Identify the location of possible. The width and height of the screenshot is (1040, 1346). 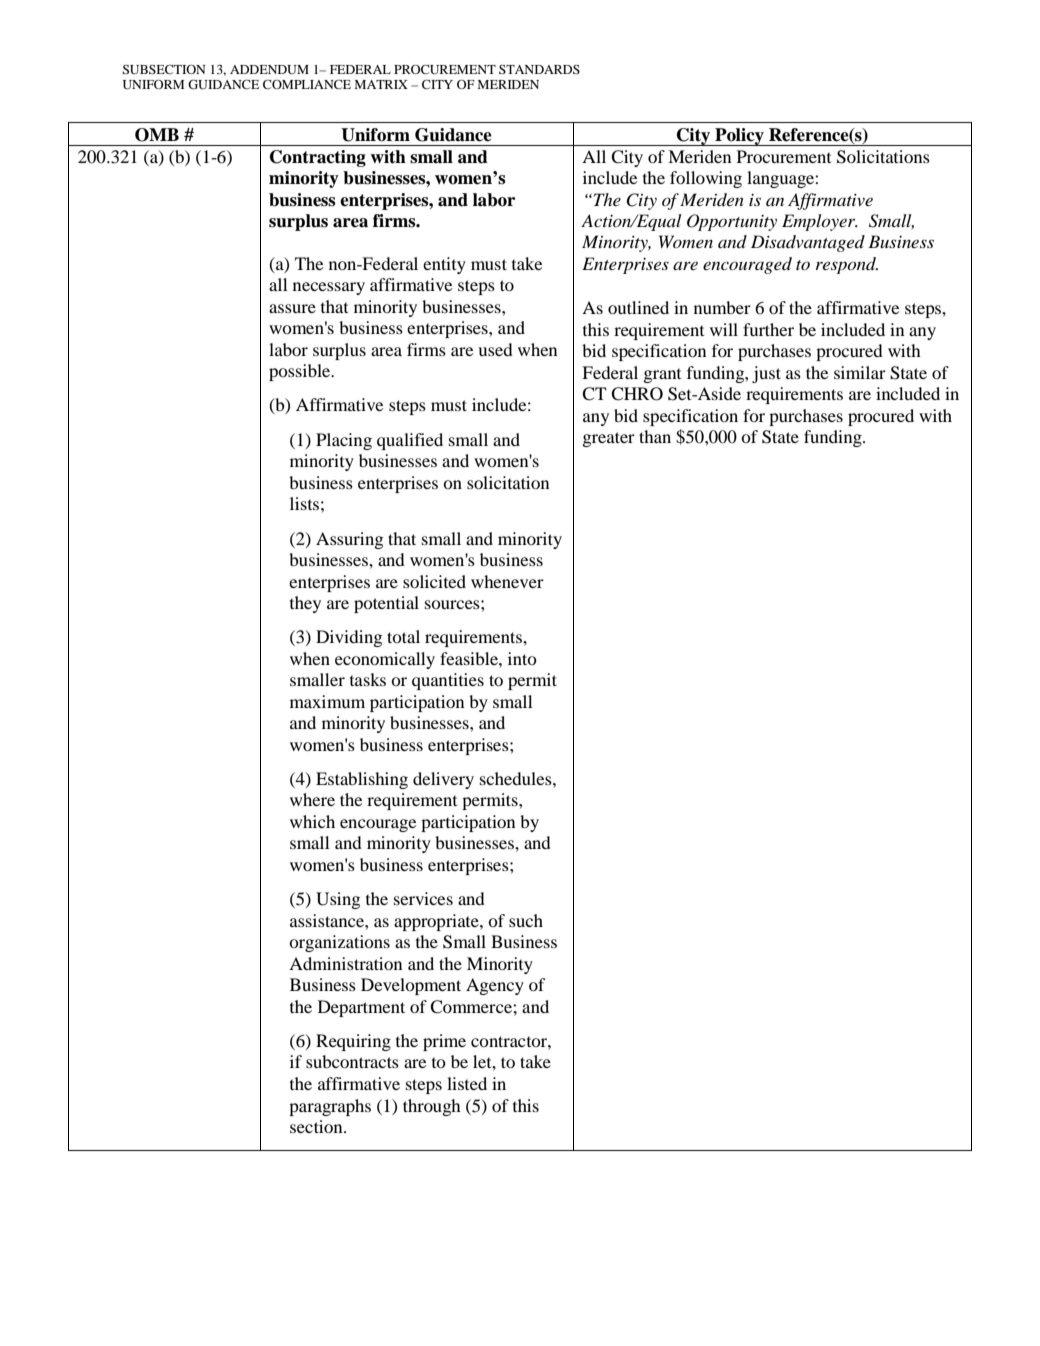
(301, 372).
